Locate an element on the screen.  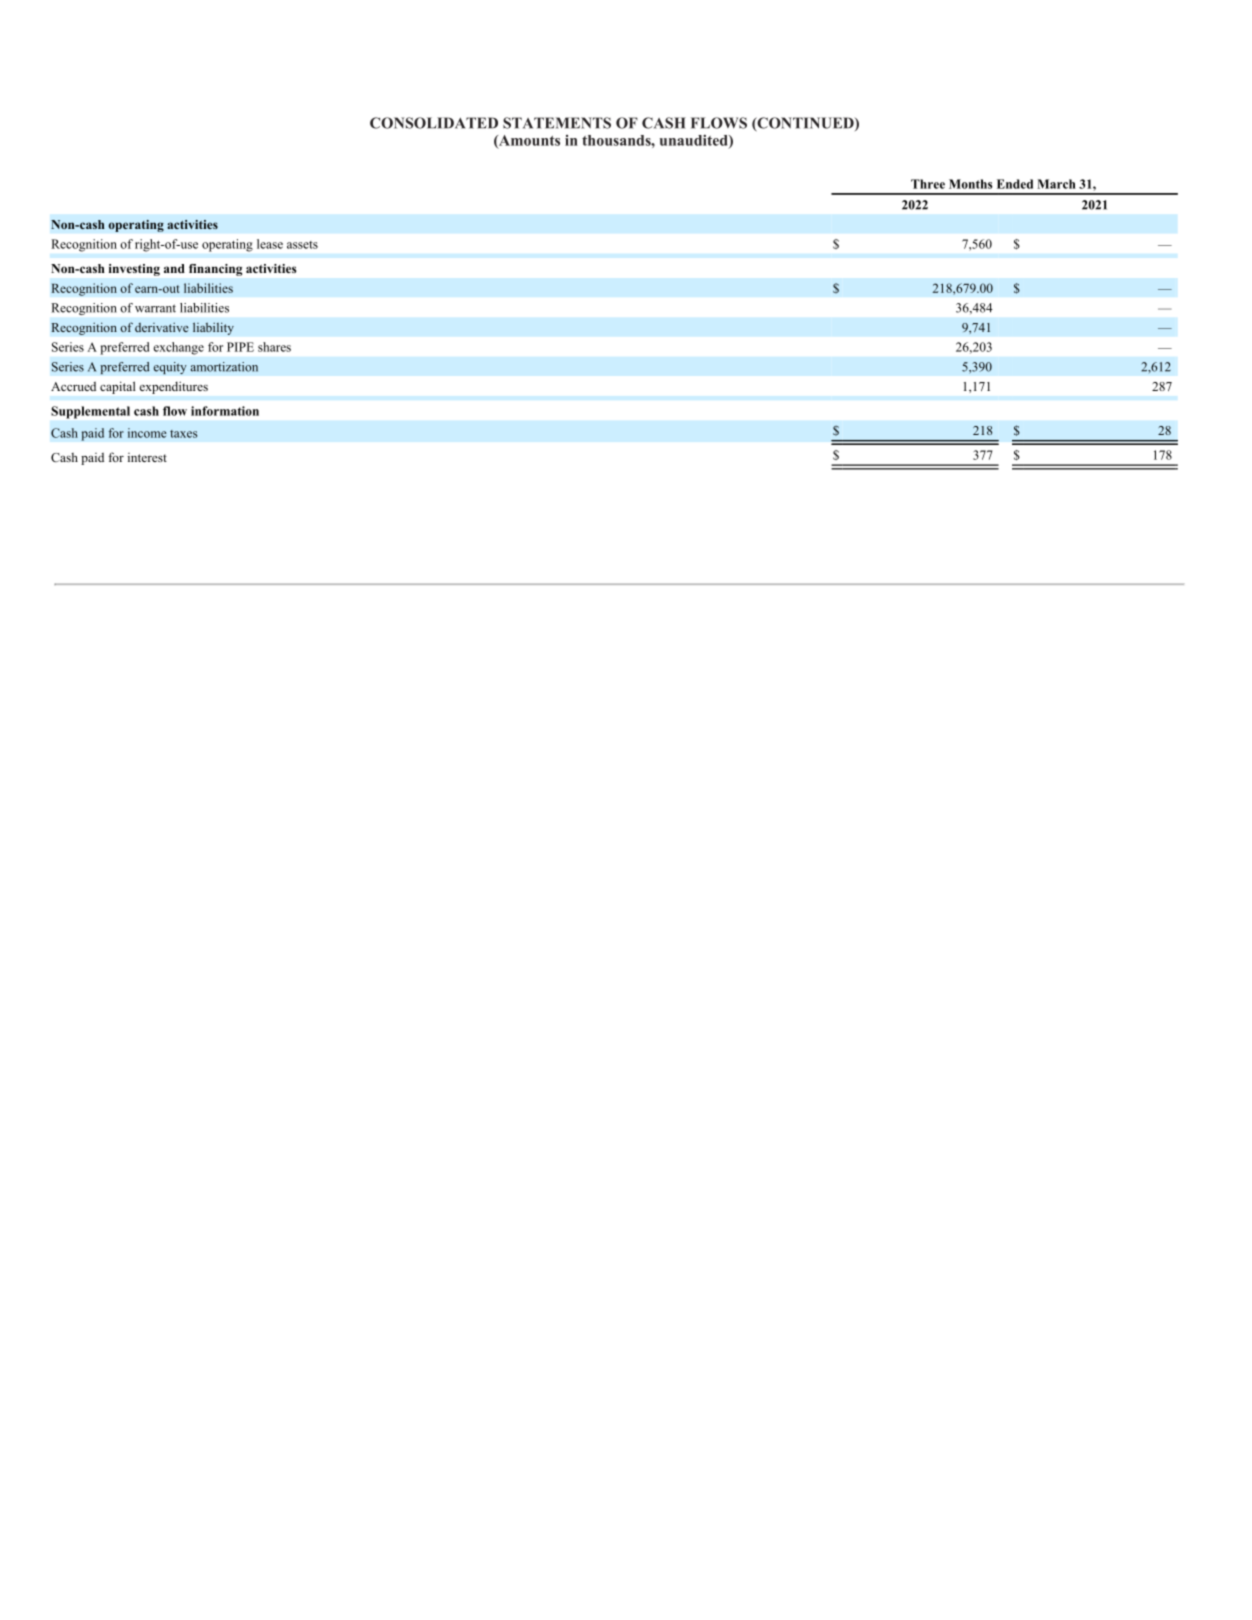
warrant is located at coordinates (155, 308).
